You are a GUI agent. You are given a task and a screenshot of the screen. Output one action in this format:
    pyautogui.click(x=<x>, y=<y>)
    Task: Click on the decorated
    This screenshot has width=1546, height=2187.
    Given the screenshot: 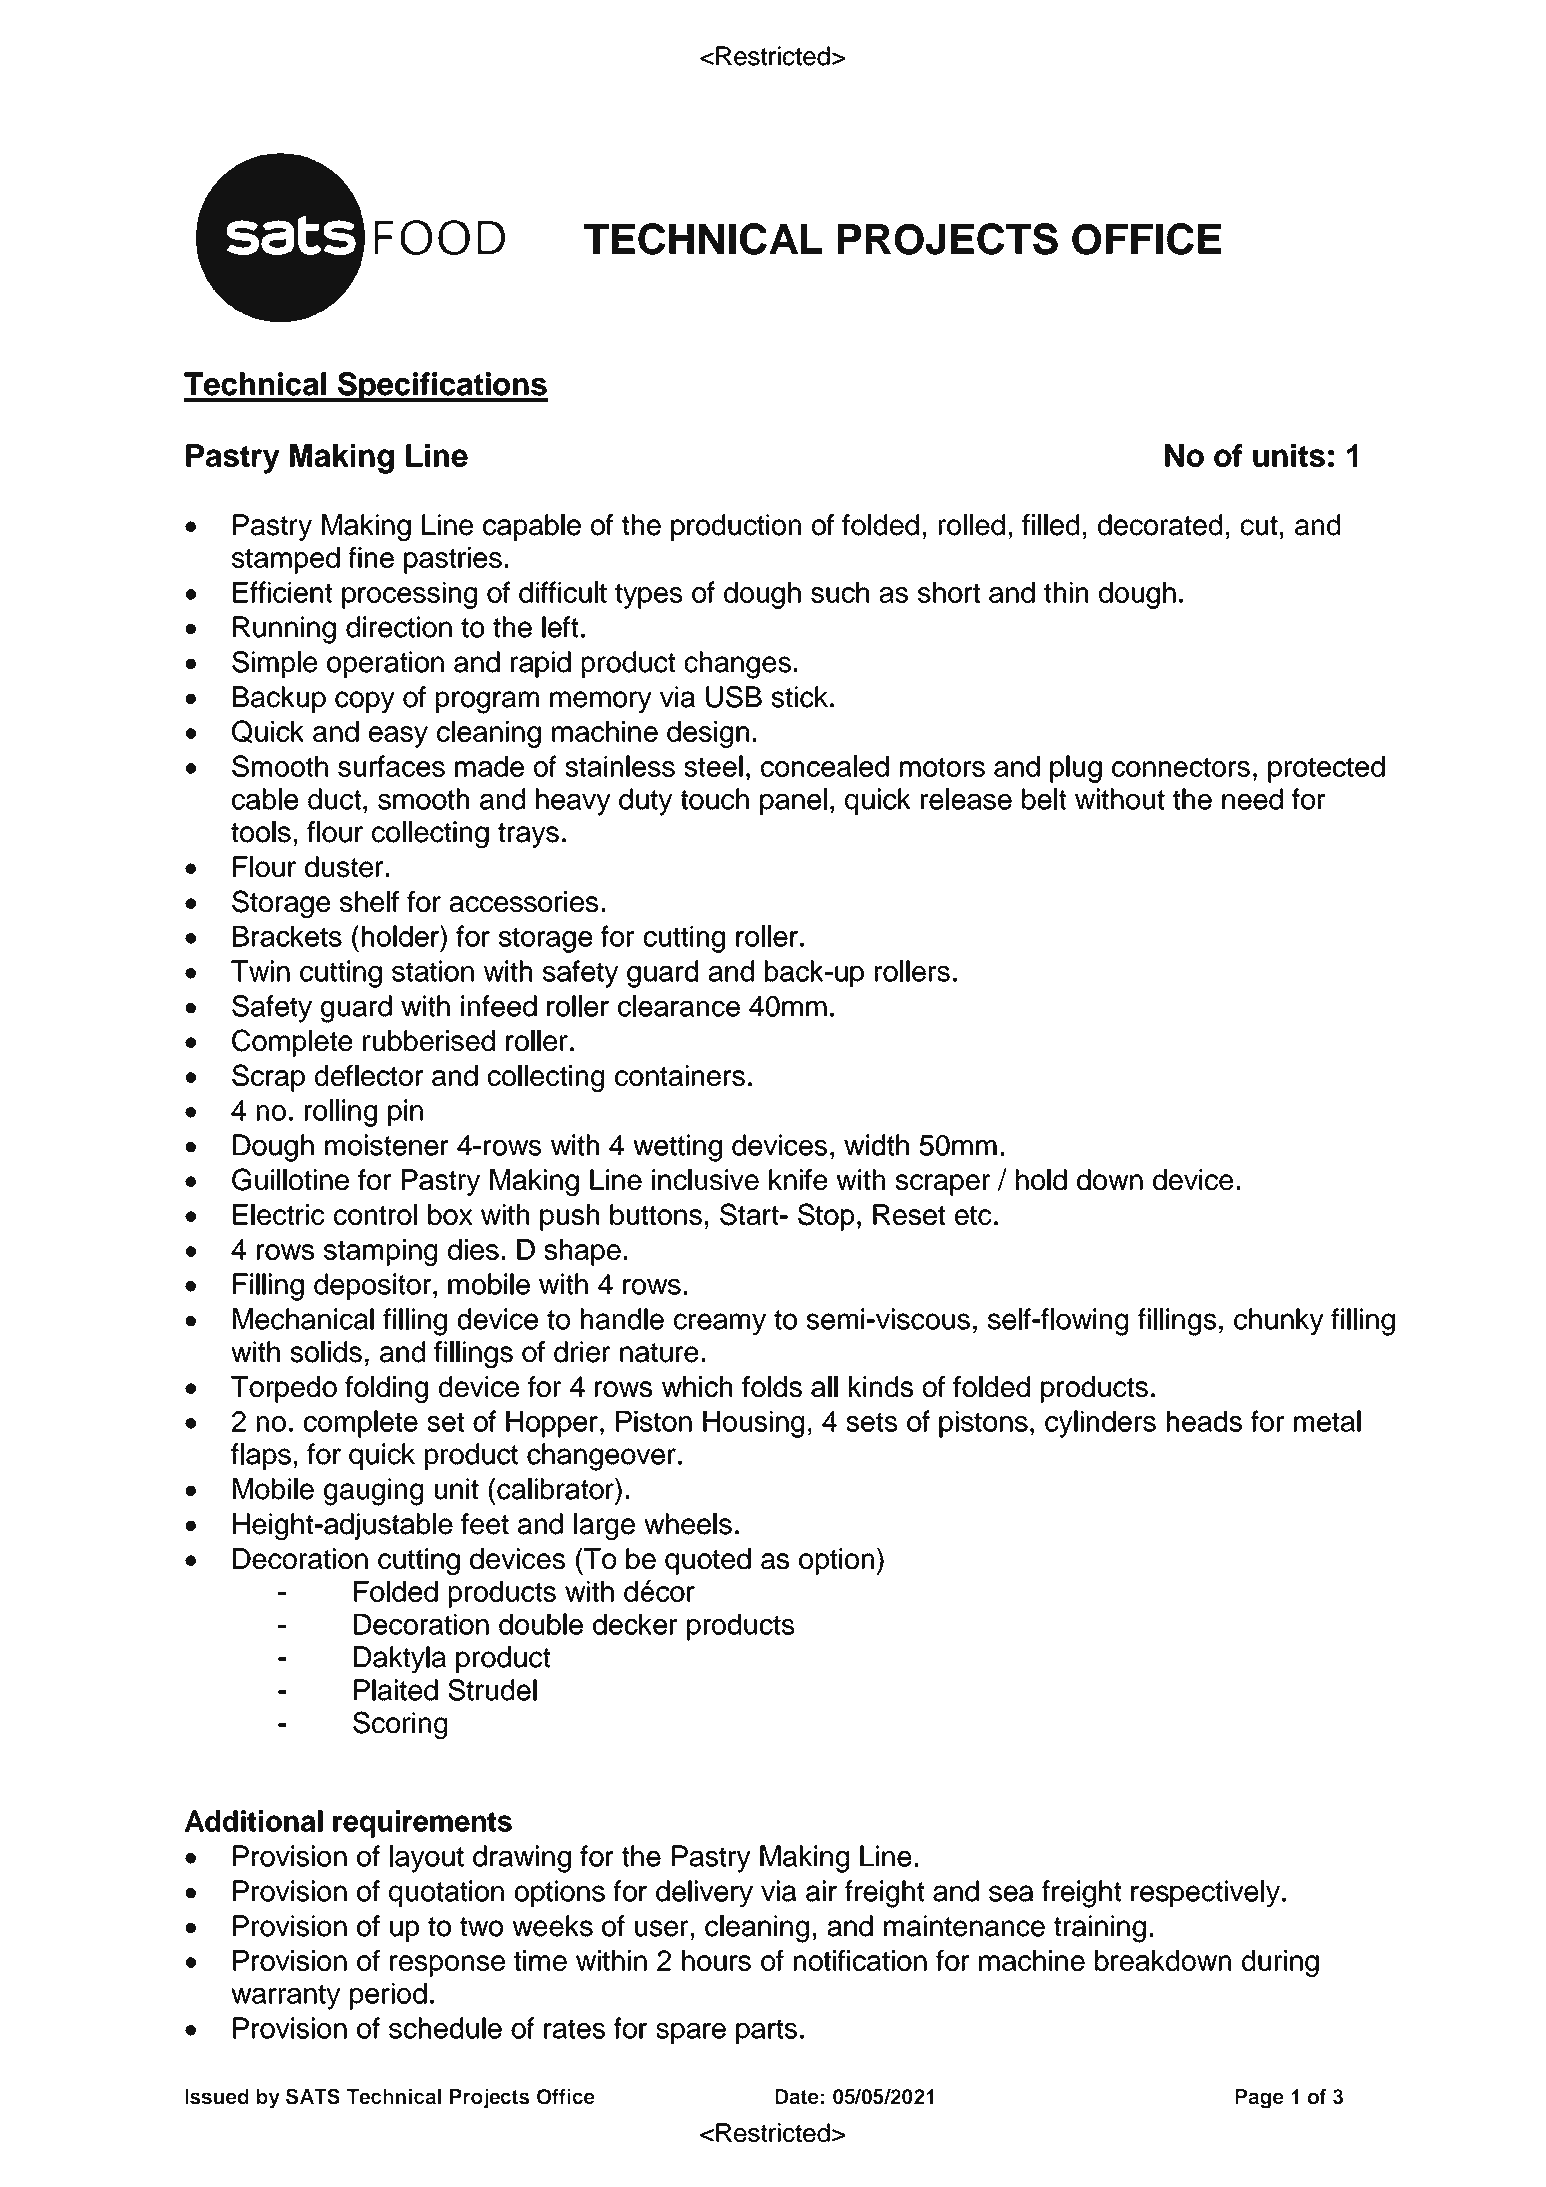 What is the action you would take?
    pyautogui.click(x=1160, y=525)
